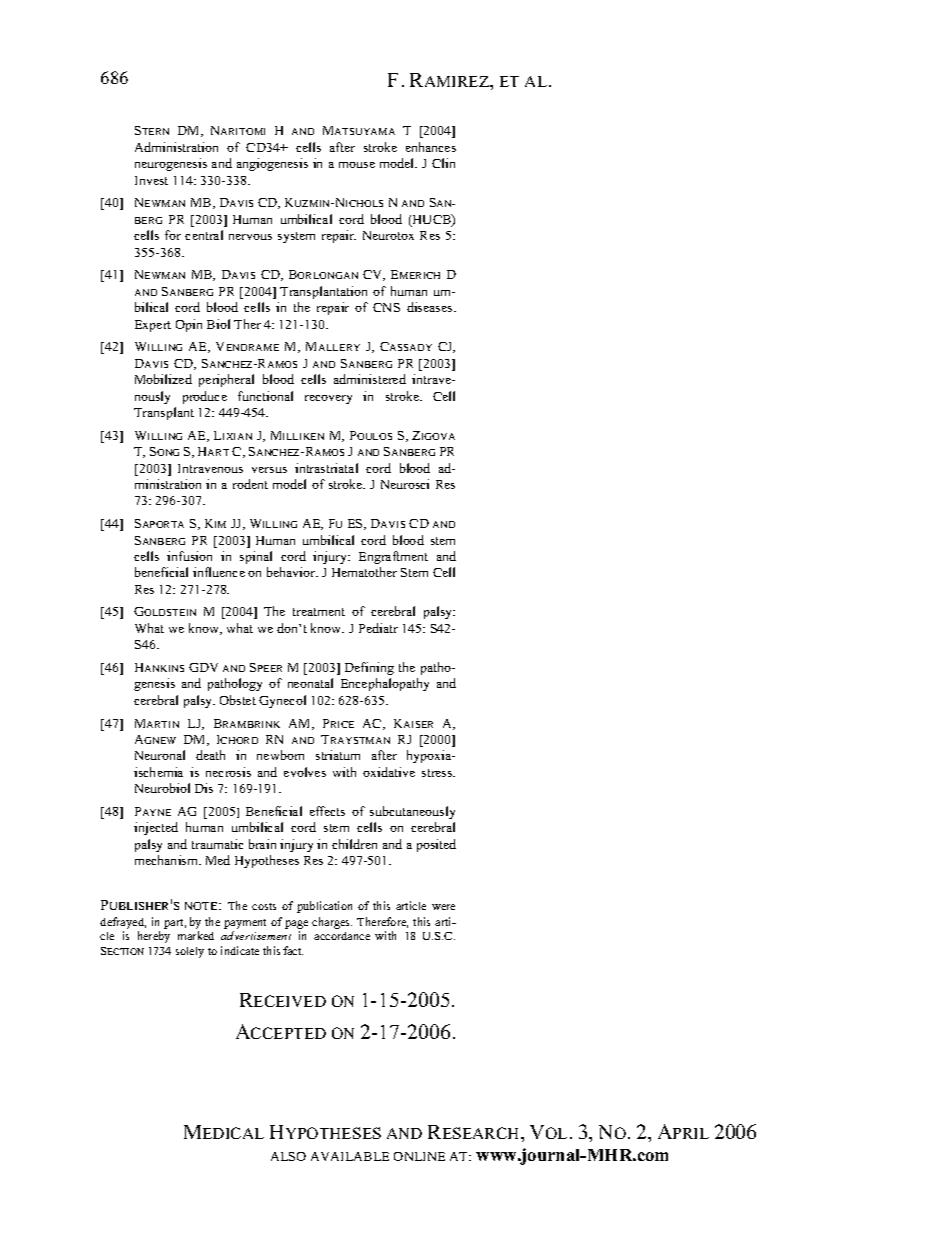 The image size is (952, 1233). I want to click on enhances, so click(431, 147).
